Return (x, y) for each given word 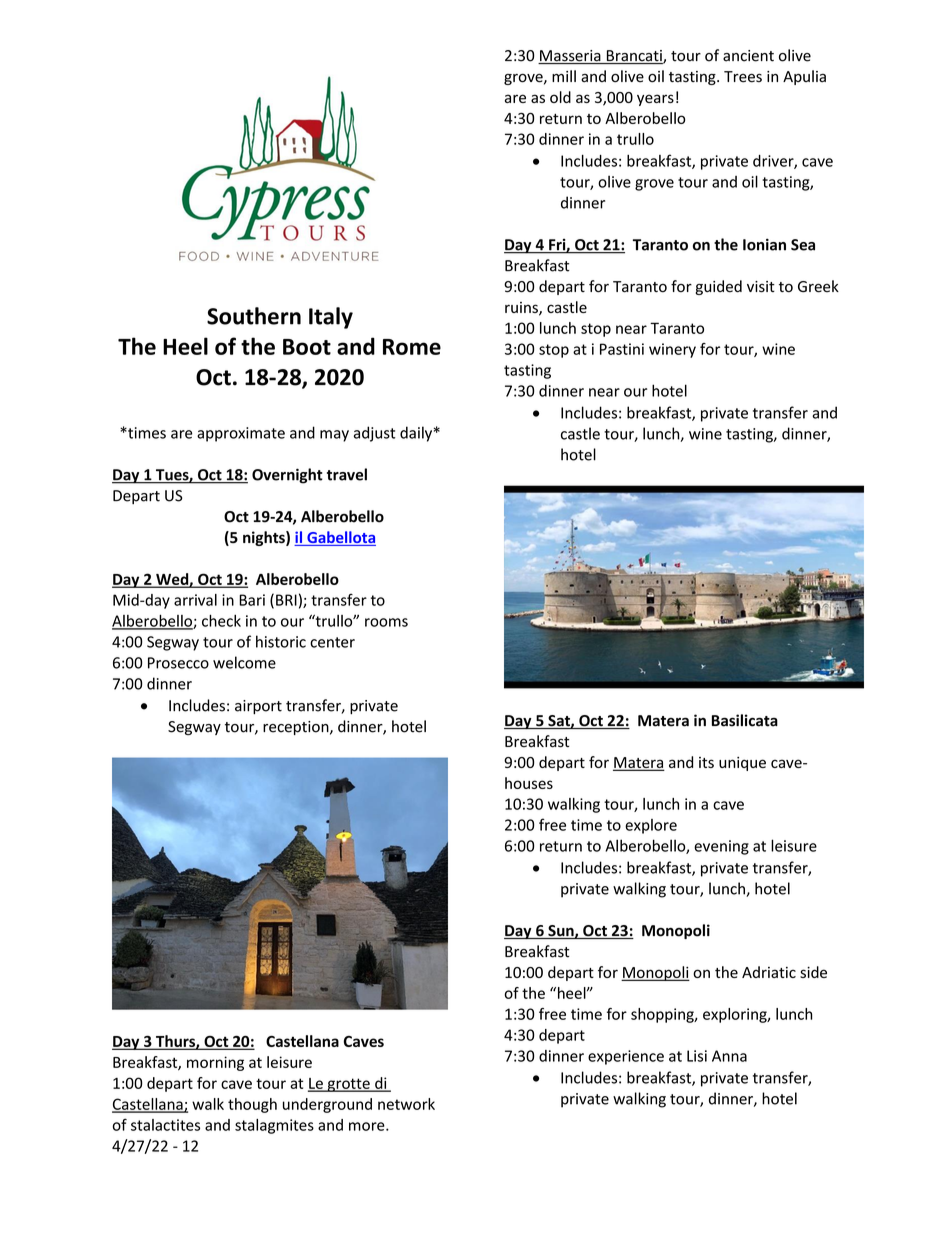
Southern (254, 316)
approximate (241, 434)
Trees (743, 77)
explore (651, 826)
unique (742, 764)
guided (719, 287)
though (252, 1105)
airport (258, 707)
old (560, 97)
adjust (375, 434)
